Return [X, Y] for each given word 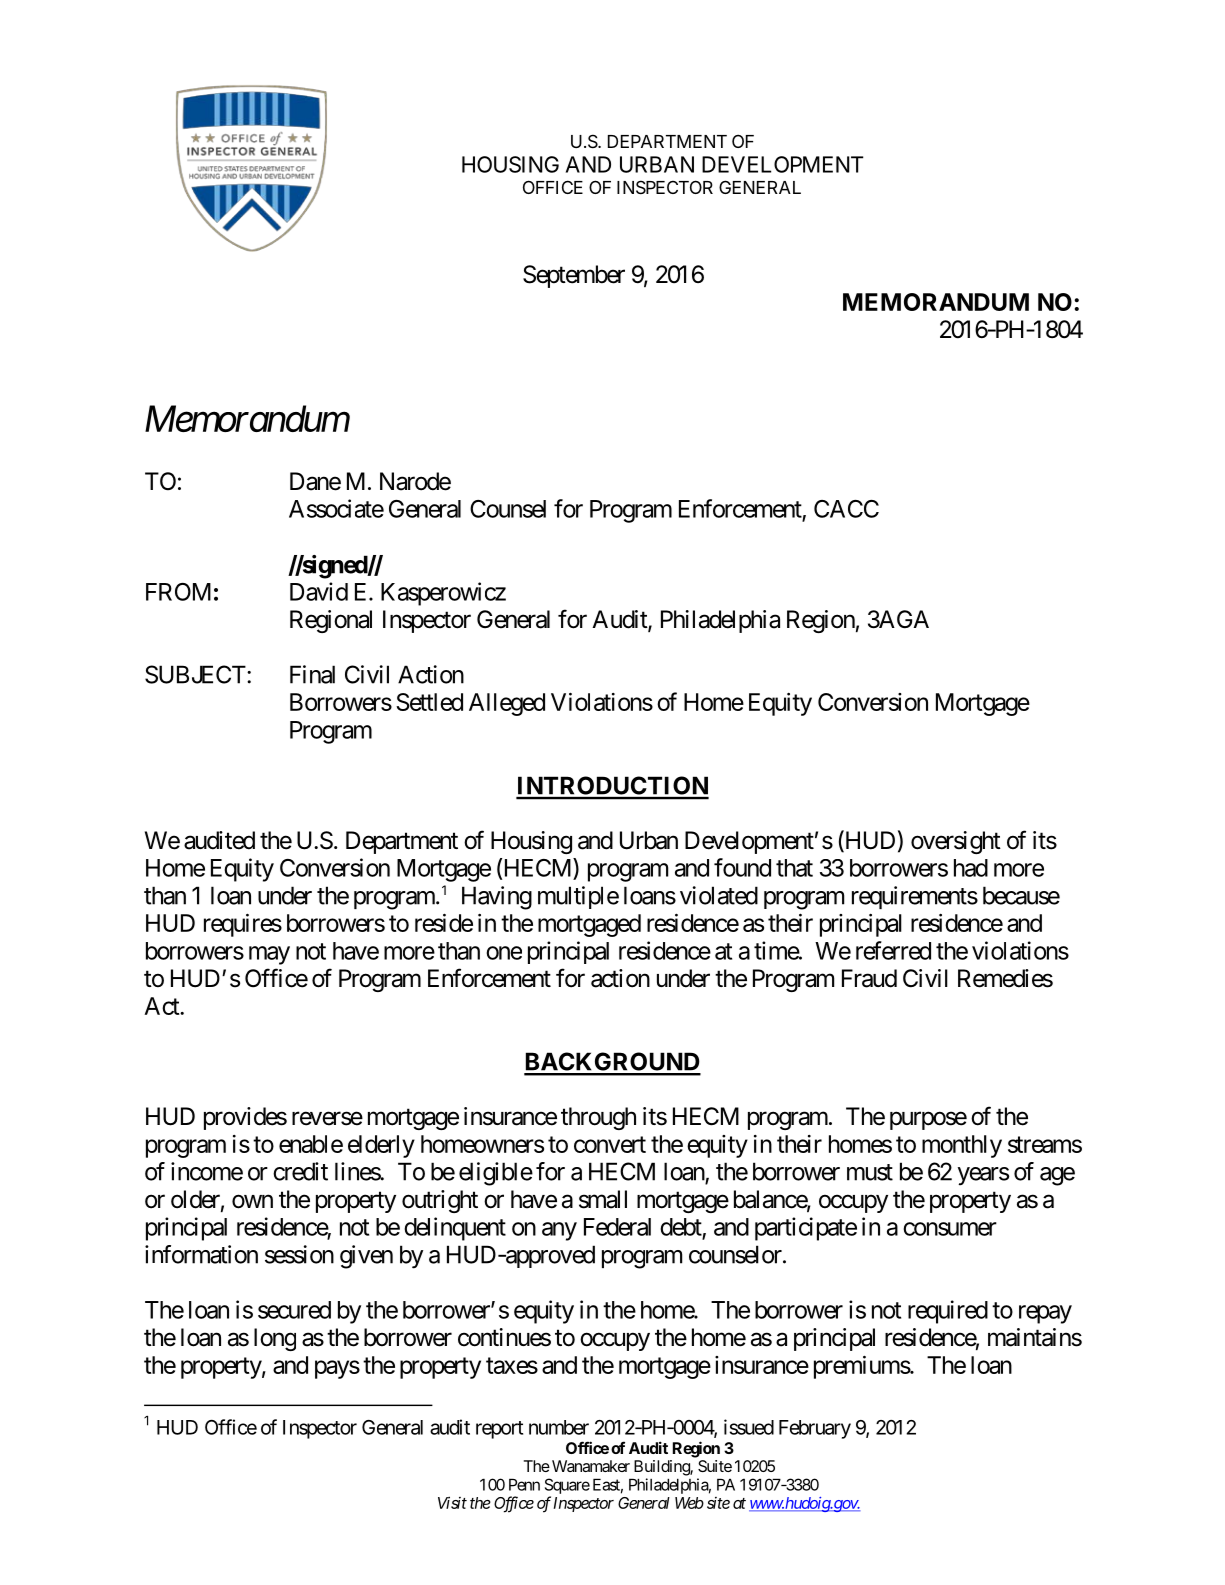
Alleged [507, 704]
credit [300, 1171]
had [971, 868]
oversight [956, 842]
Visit [452, 1502]
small [603, 1199]
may [269, 955]
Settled [429, 702]
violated [719, 895]
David [319, 591]
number [559, 1427]
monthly [962, 1146]
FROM [178, 592]
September [574, 276]
